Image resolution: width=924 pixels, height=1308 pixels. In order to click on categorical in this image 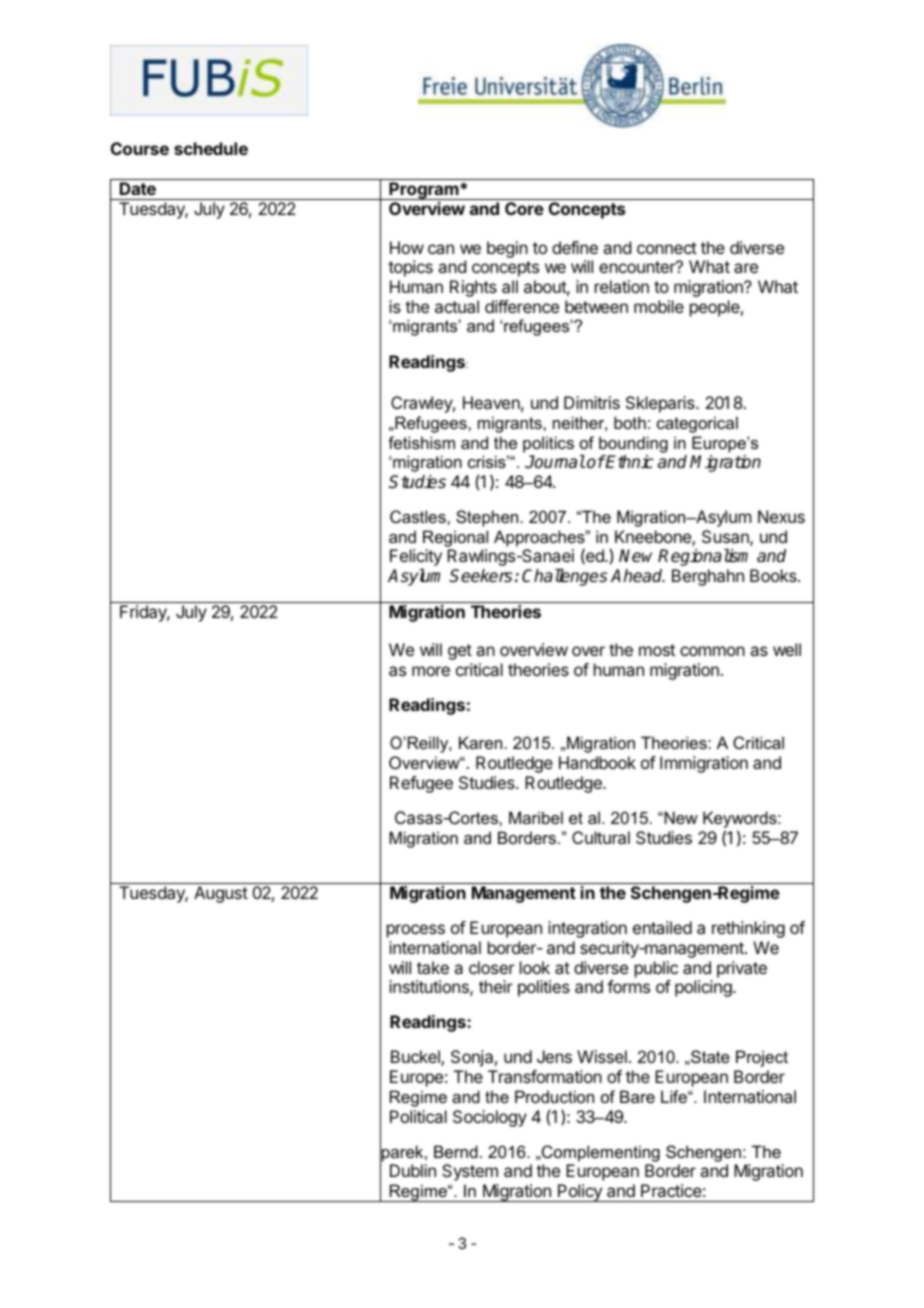, I will do `click(697, 424)`.
